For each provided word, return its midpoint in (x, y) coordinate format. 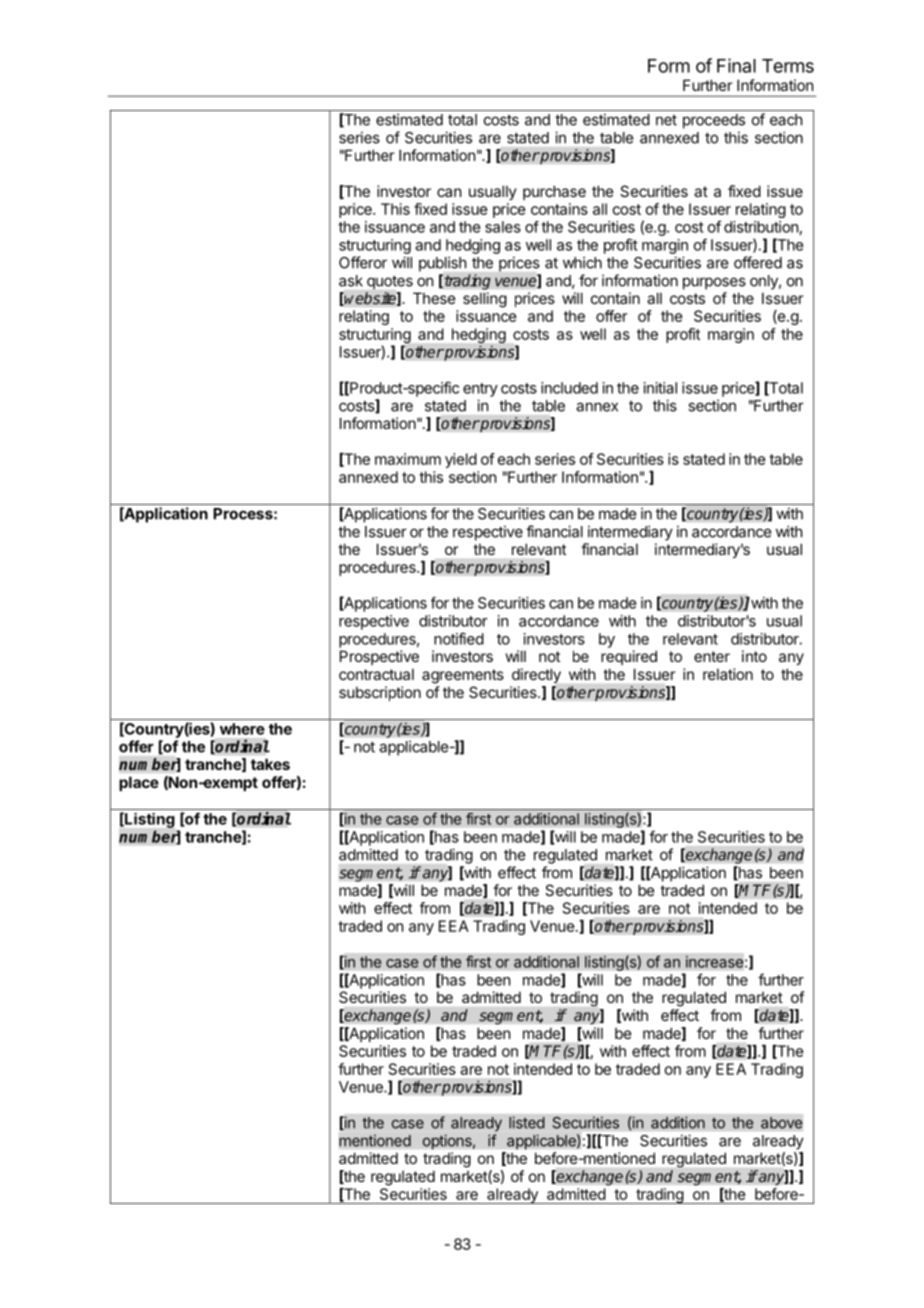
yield (461, 460)
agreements (463, 676)
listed (527, 1122)
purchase (554, 192)
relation (728, 674)
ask (351, 281)
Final (736, 65)
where (242, 729)
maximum (408, 459)
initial (660, 388)
